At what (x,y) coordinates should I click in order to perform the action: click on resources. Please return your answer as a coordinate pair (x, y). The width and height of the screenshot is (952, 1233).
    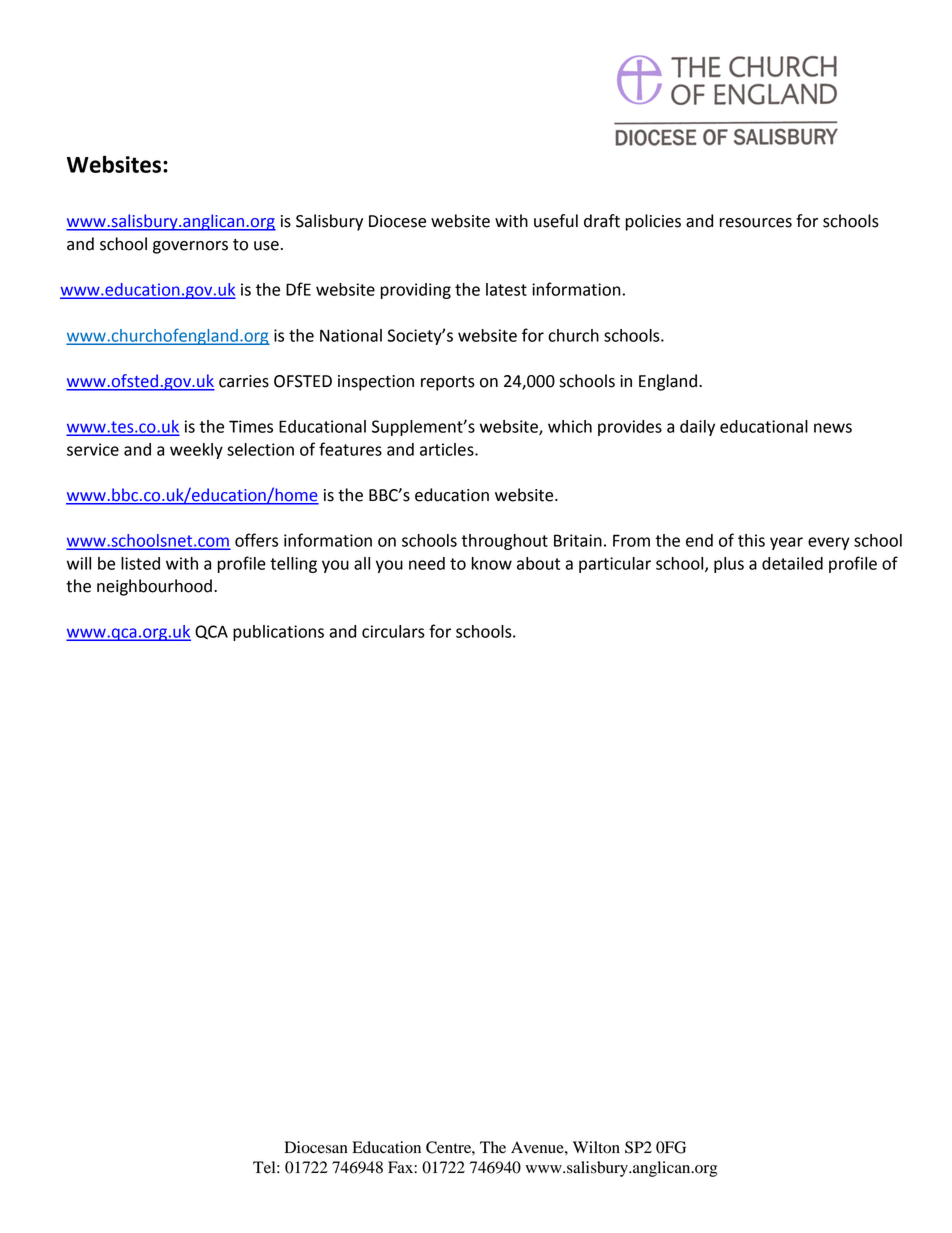
    Looking at the image, I should click on (755, 223).
